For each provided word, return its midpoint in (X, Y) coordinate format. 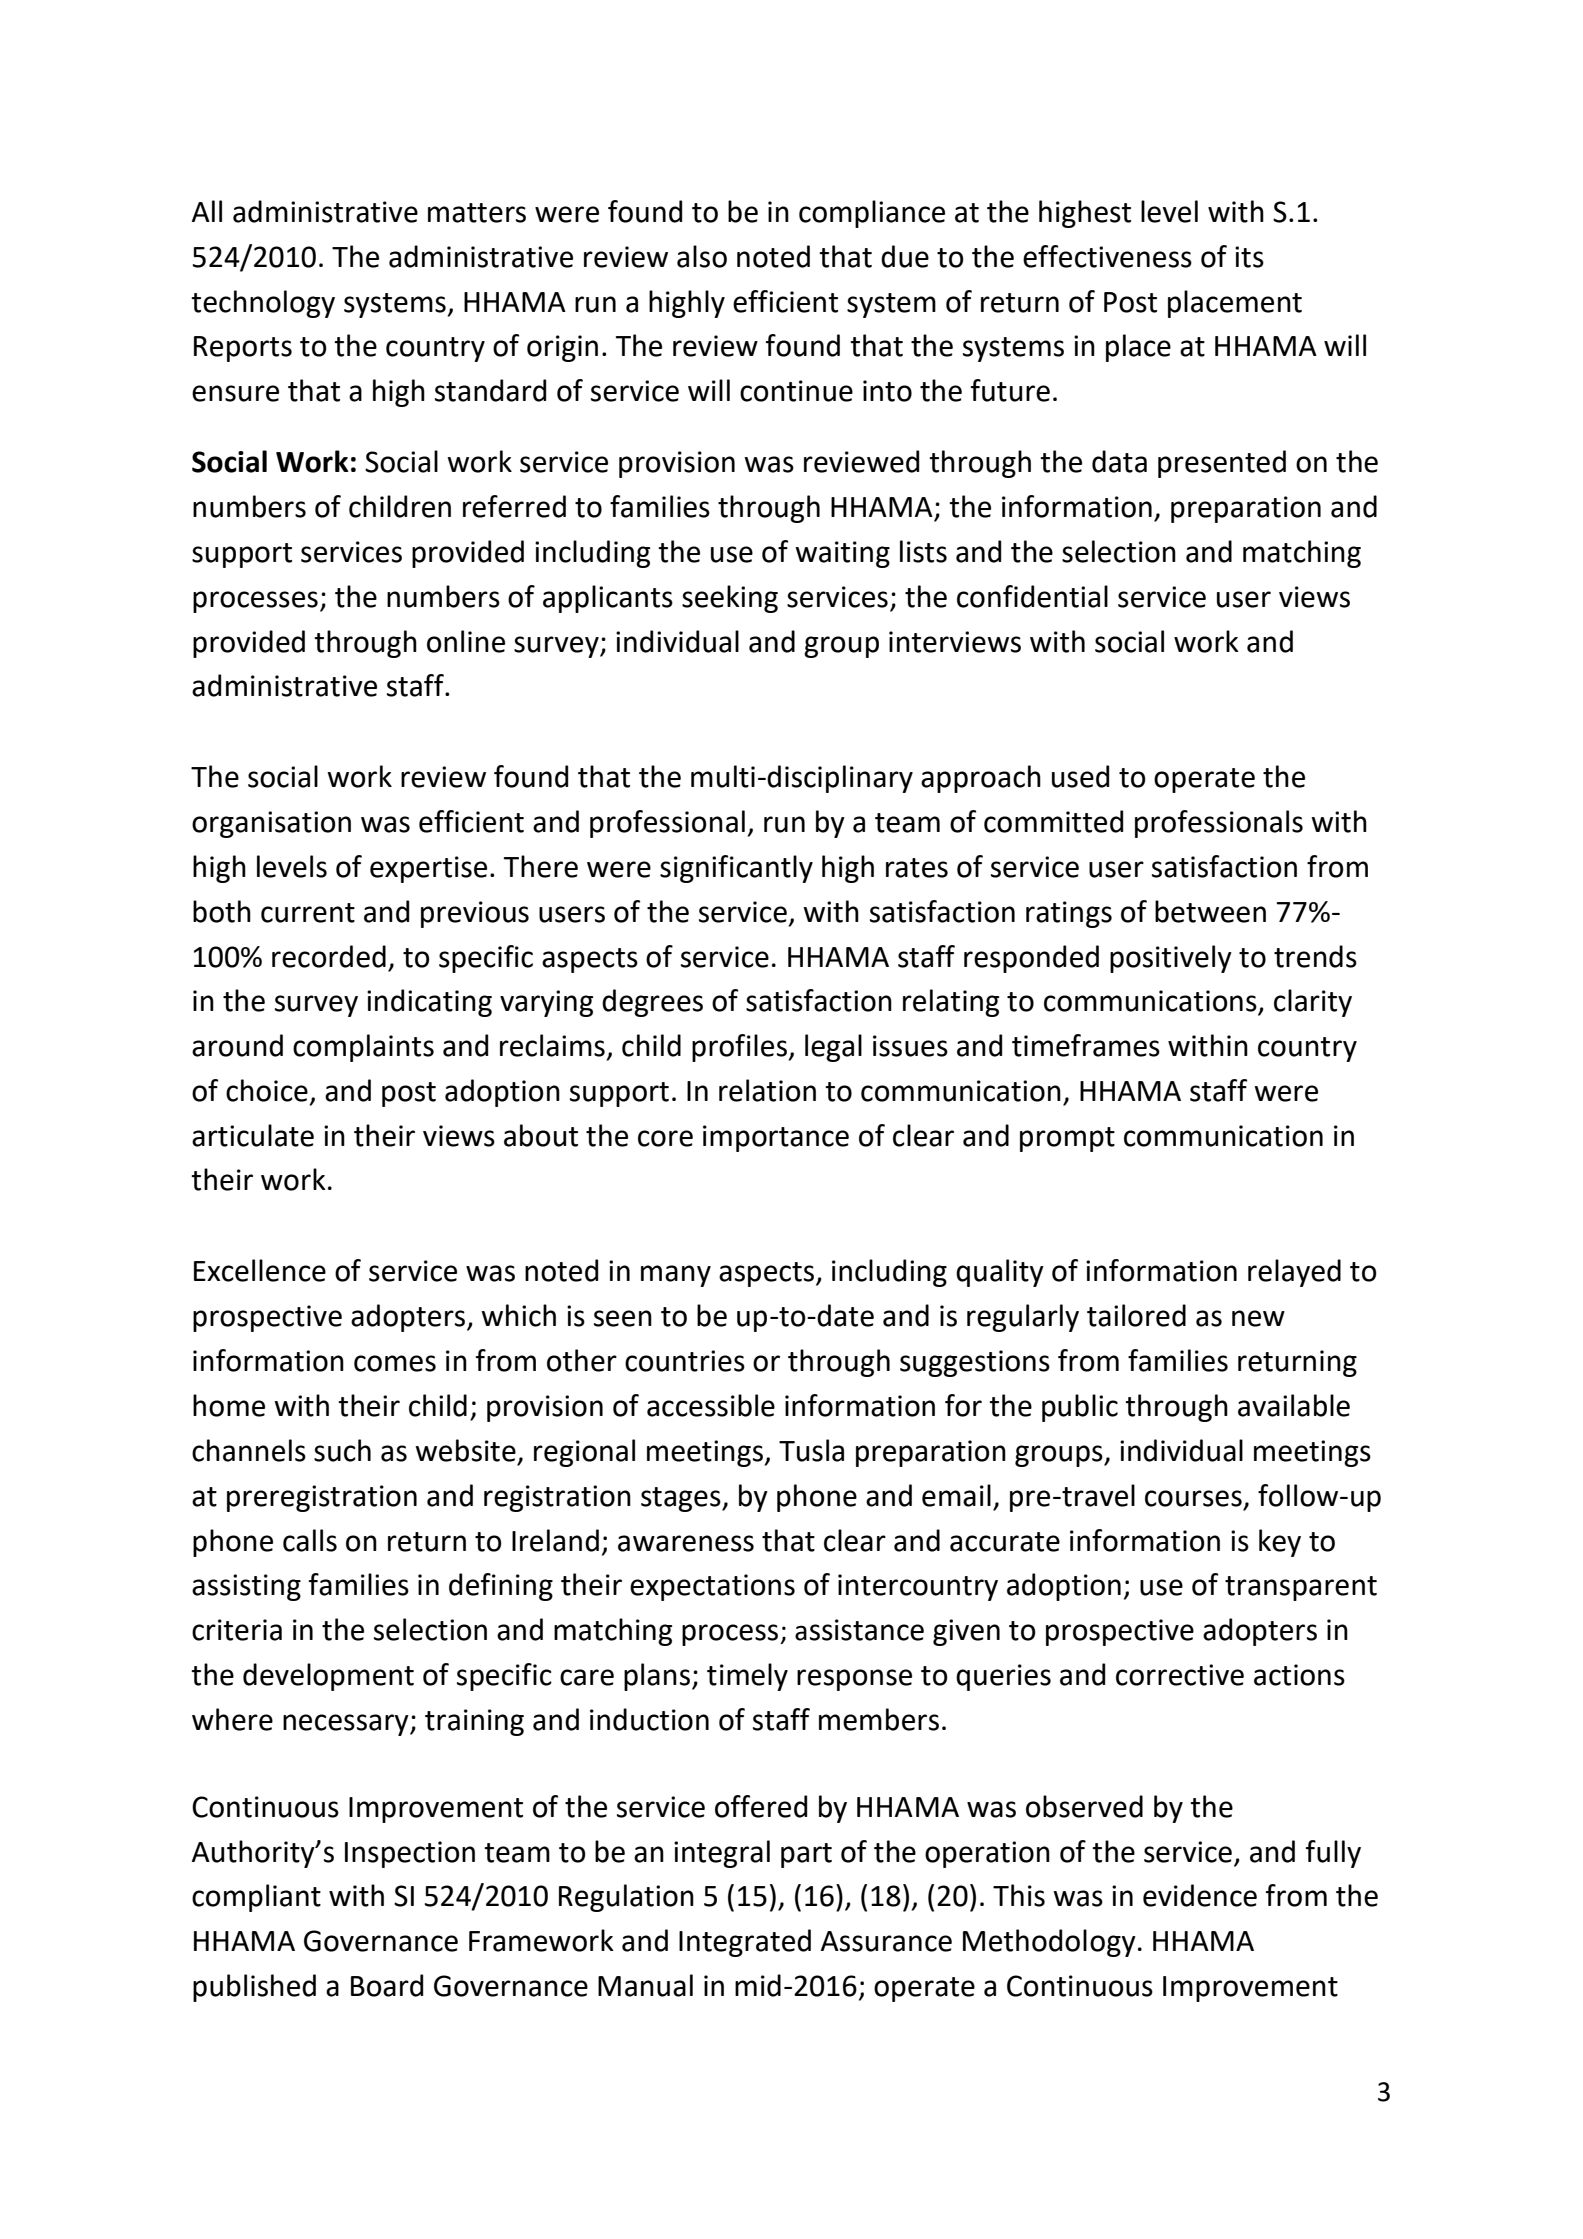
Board (387, 1985)
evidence (1200, 1895)
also (702, 256)
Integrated (745, 1943)
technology (263, 304)
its (1249, 257)
